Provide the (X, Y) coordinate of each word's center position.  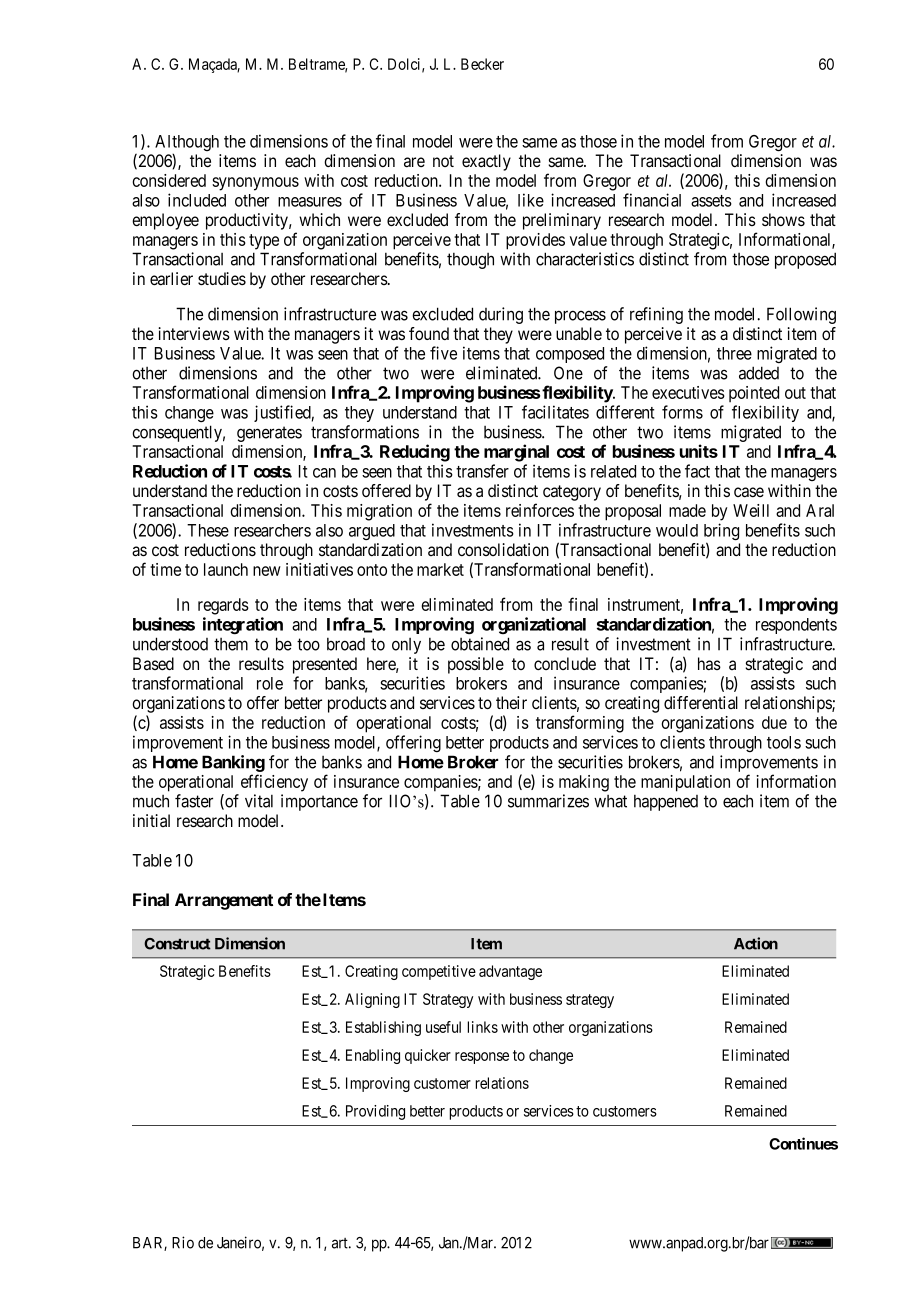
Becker (482, 64)
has (709, 664)
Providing (375, 1112)
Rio (183, 1242)
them (231, 644)
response (482, 1058)
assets (711, 201)
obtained (480, 644)
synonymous (255, 184)
